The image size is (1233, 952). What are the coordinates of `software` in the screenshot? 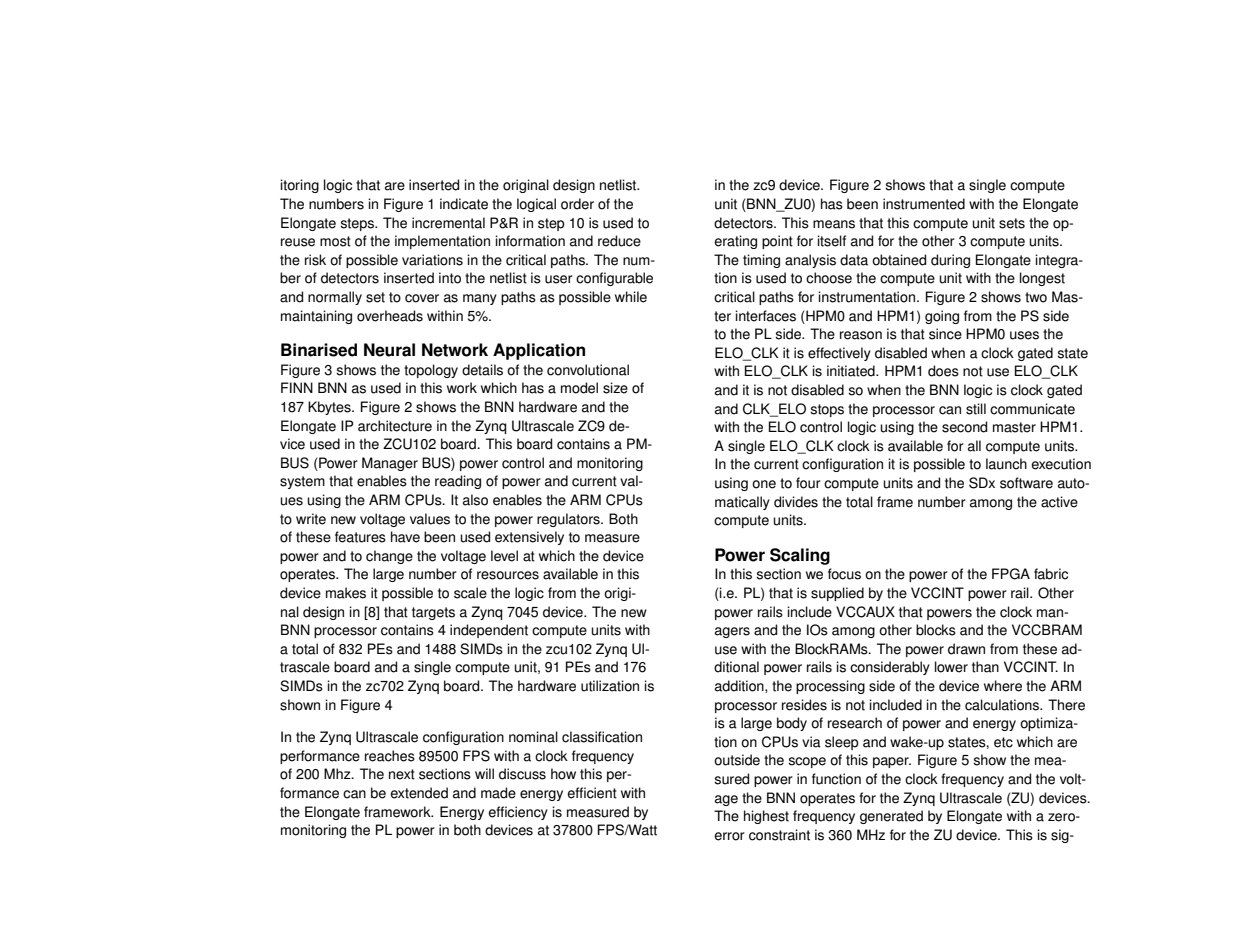 It's located at (1026, 483).
